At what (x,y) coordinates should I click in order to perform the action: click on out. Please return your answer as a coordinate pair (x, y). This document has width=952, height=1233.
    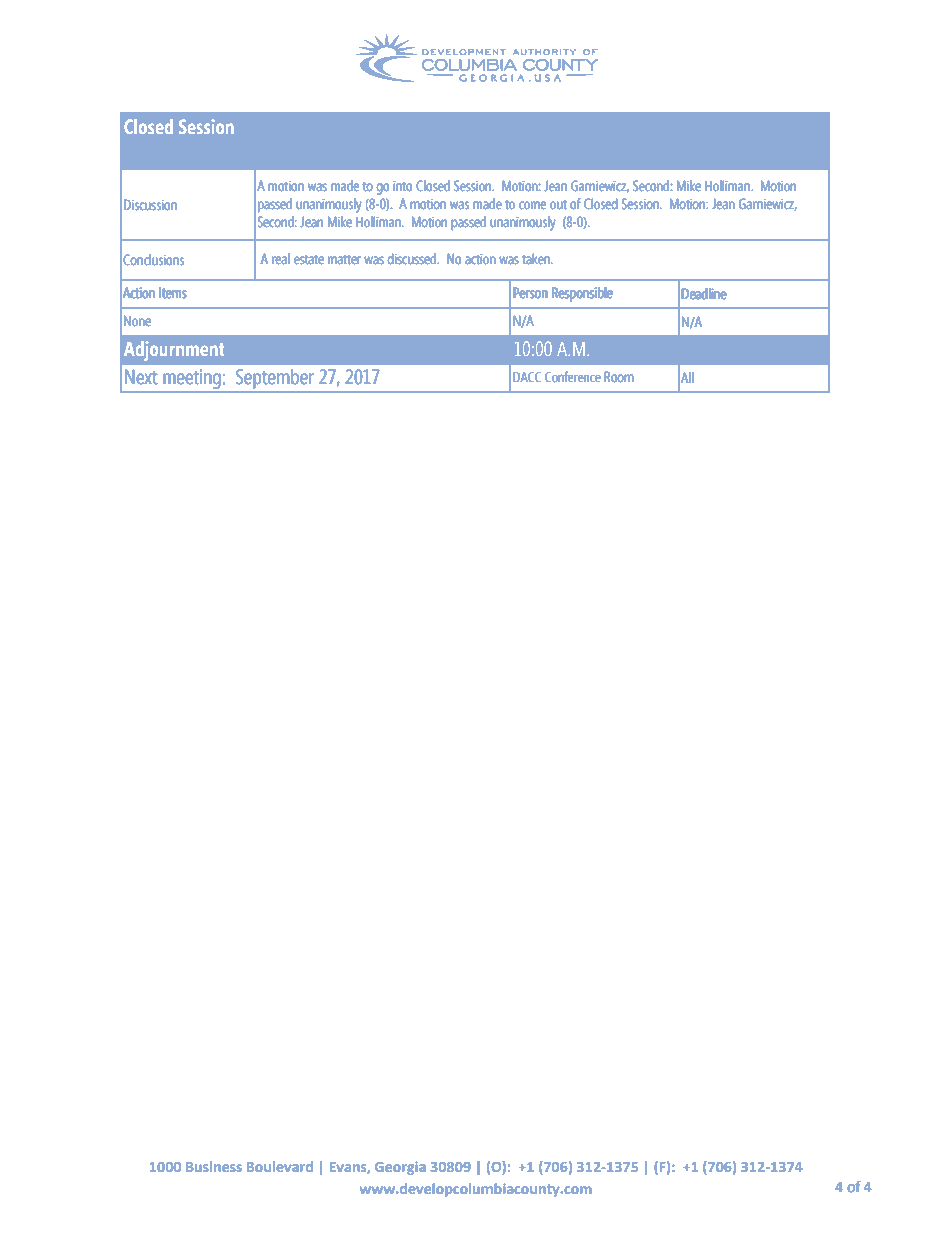
    Looking at the image, I should click on (558, 205).
